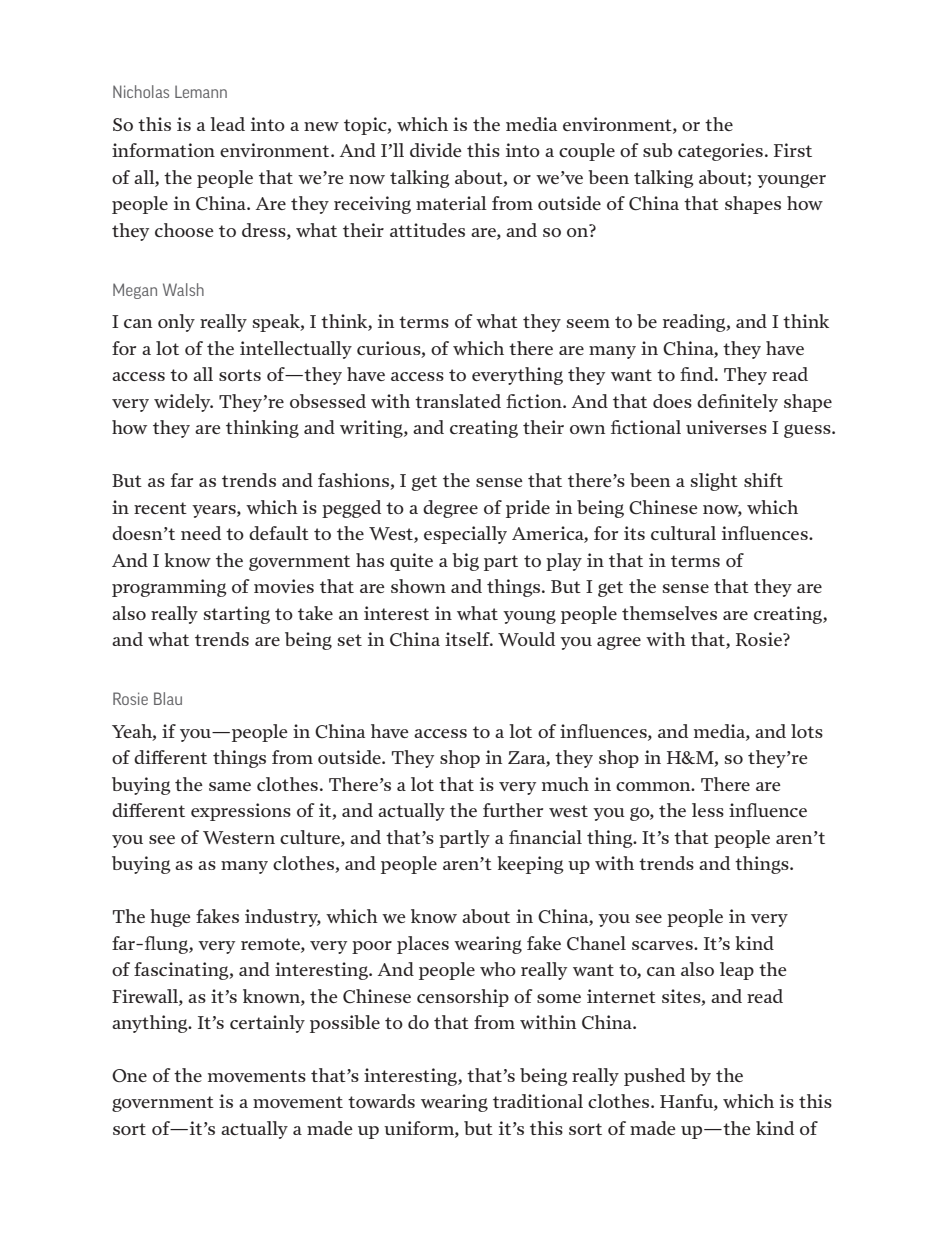 Image resolution: width=952 pixels, height=1233 pixels. I want to click on starting, so click(237, 615).
